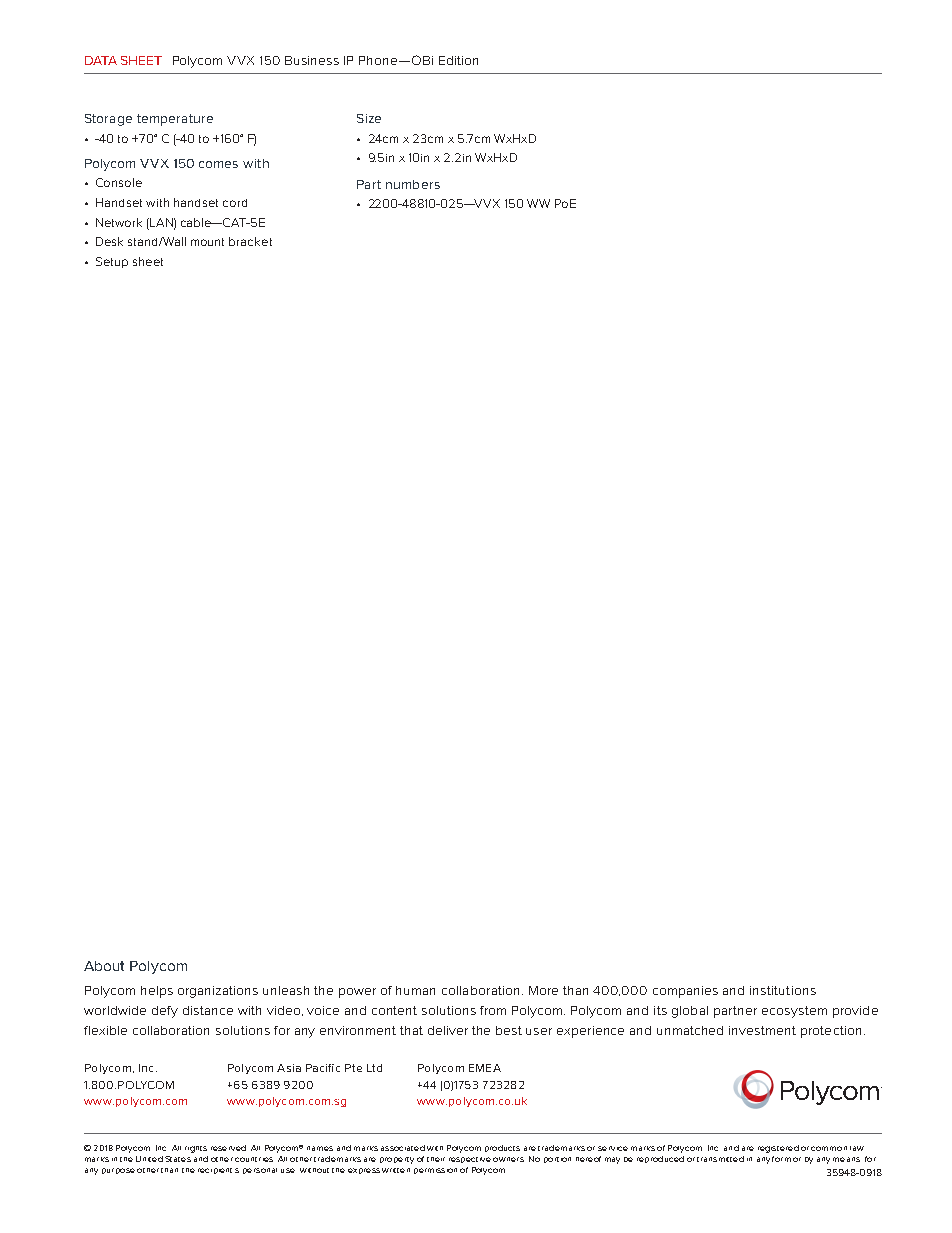  Describe the element at coordinates (112, 262) in the page. I see `Setup` at that location.
